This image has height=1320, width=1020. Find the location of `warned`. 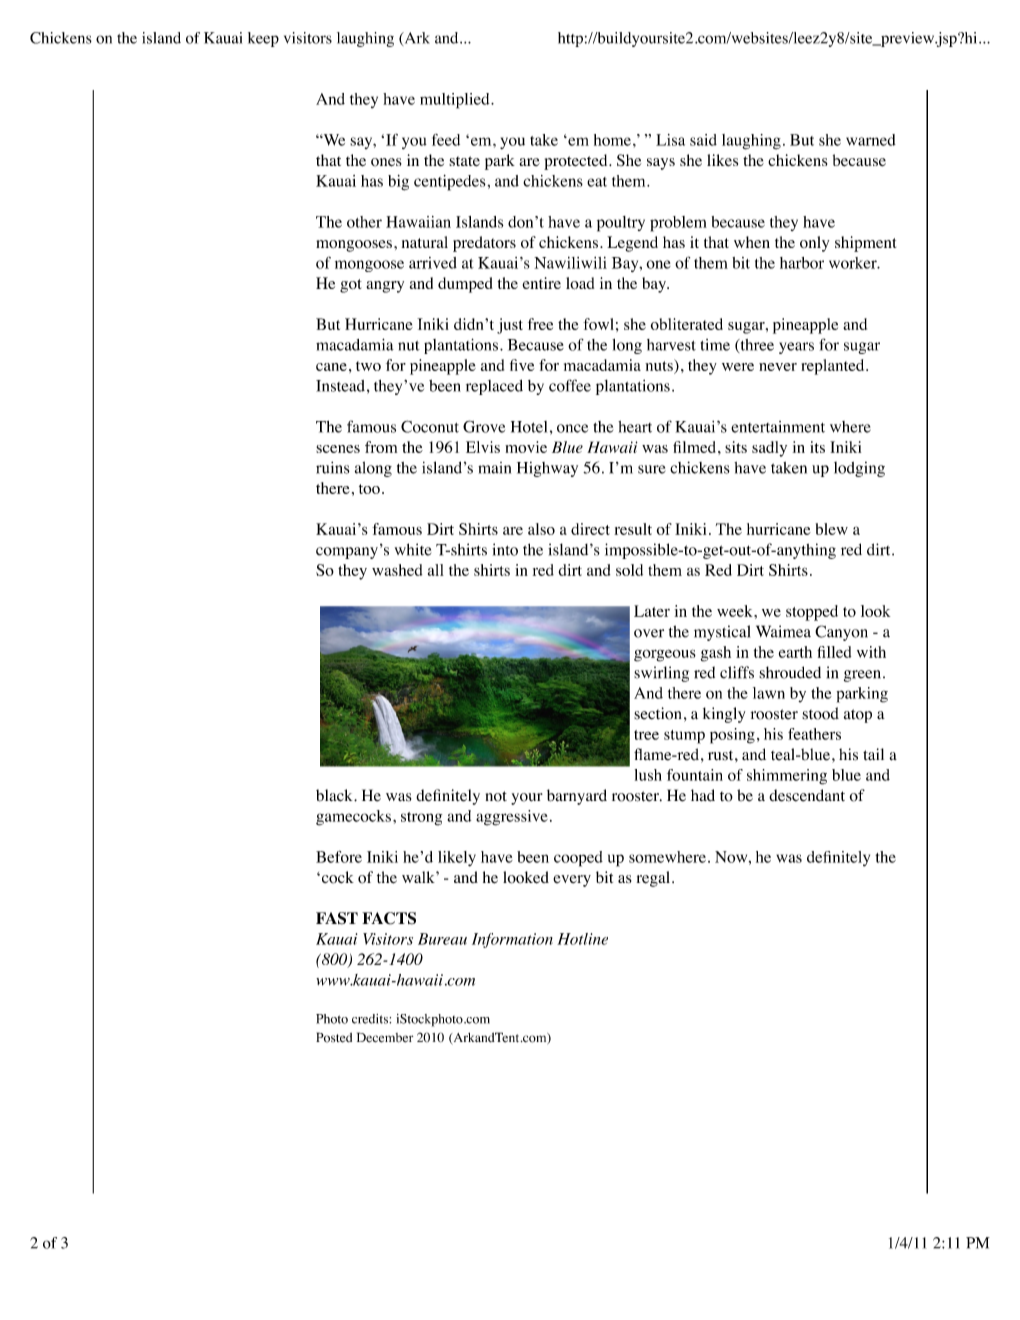

warned is located at coordinates (871, 140).
